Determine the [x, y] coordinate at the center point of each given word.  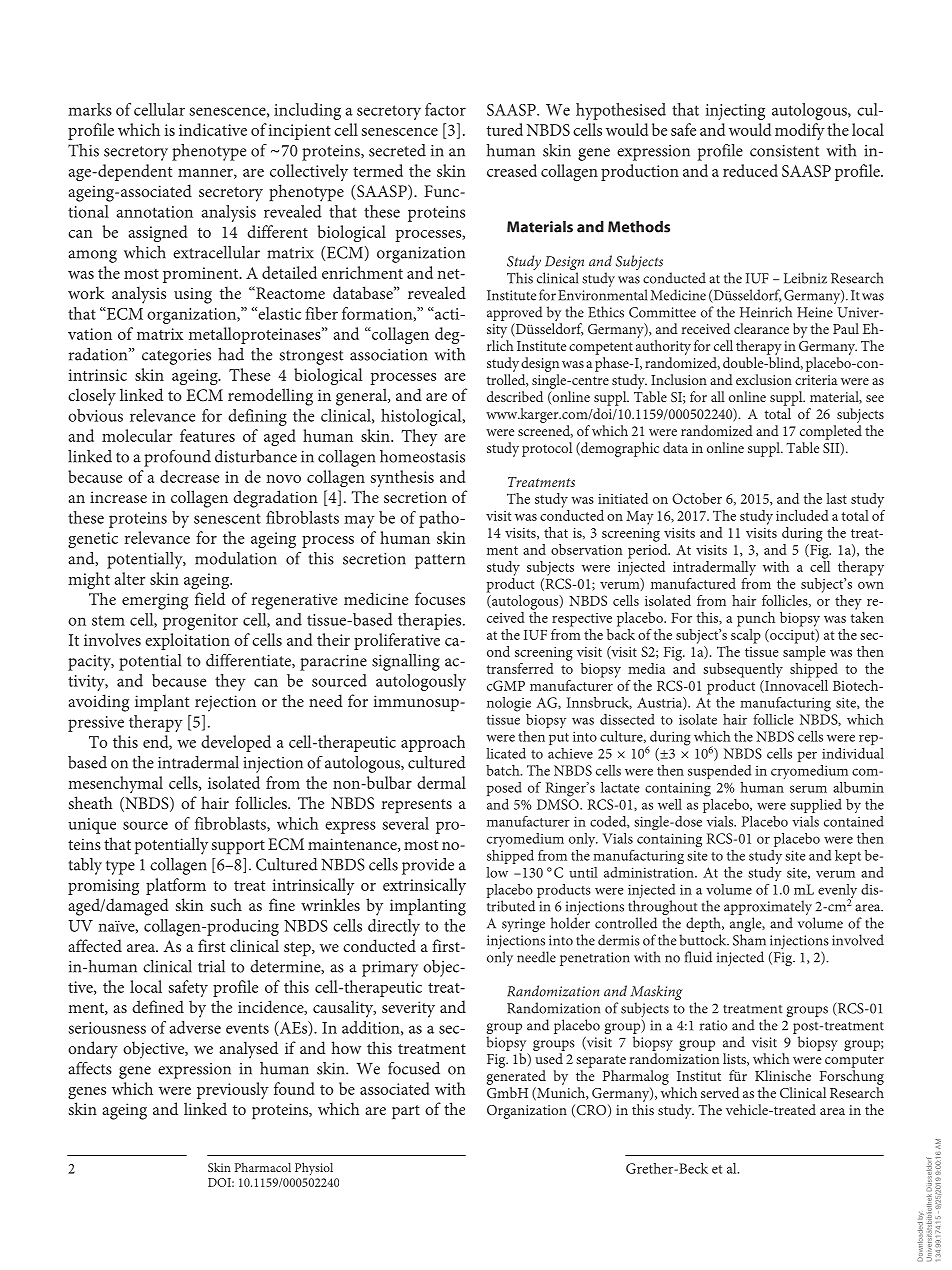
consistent [784, 151]
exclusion [764, 379]
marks [90, 109]
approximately [769, 909]
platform [176, 886]
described [515, 396]
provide [428, 866]
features [207, 435]
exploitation [187, 641]
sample [804, 652]
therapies [431, 621]
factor [445, 109]
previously [233, 1090]
